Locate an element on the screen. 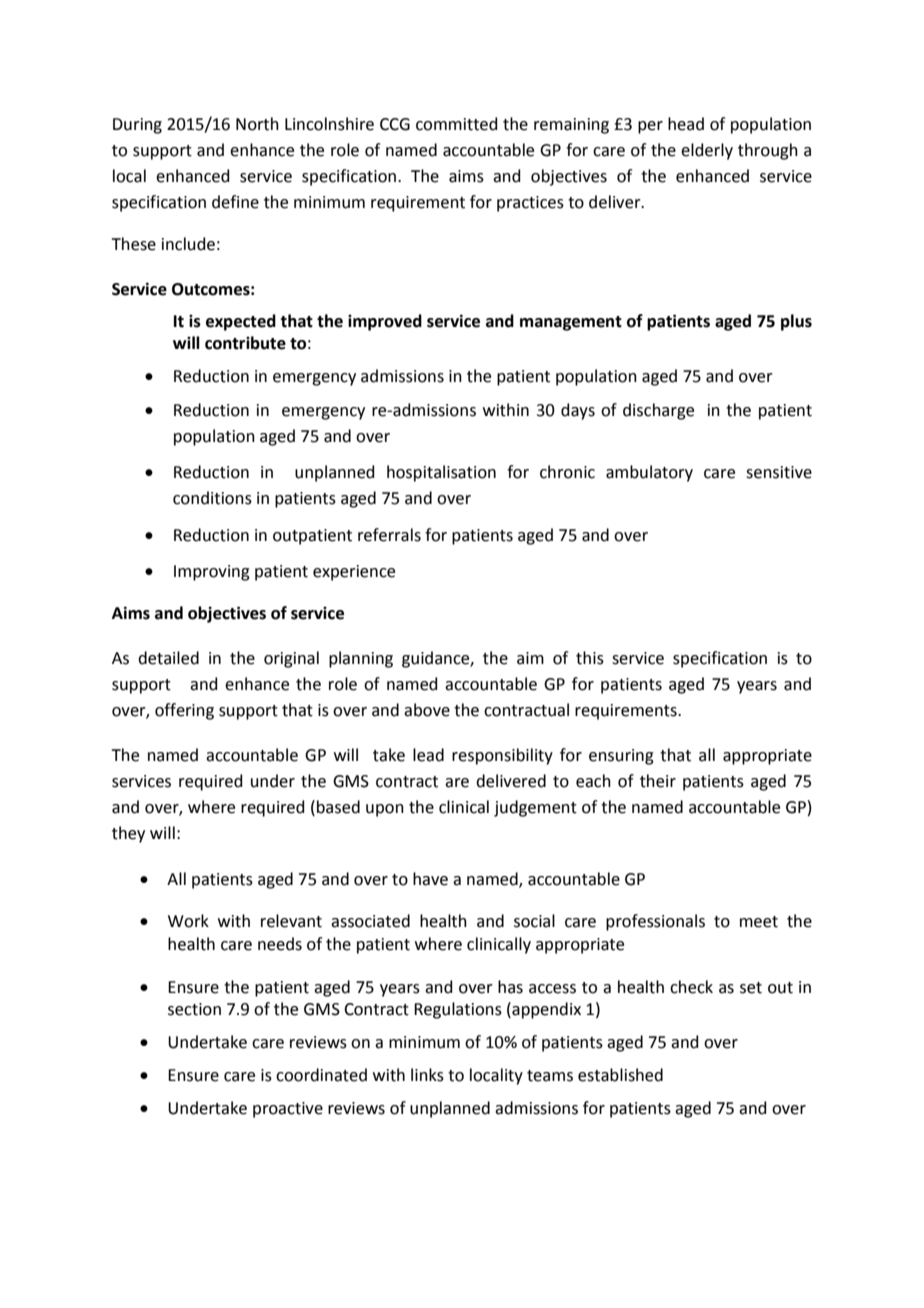 The width and height of the screenshot is (924, 1308). links is located at coordinates (427, 1075).
